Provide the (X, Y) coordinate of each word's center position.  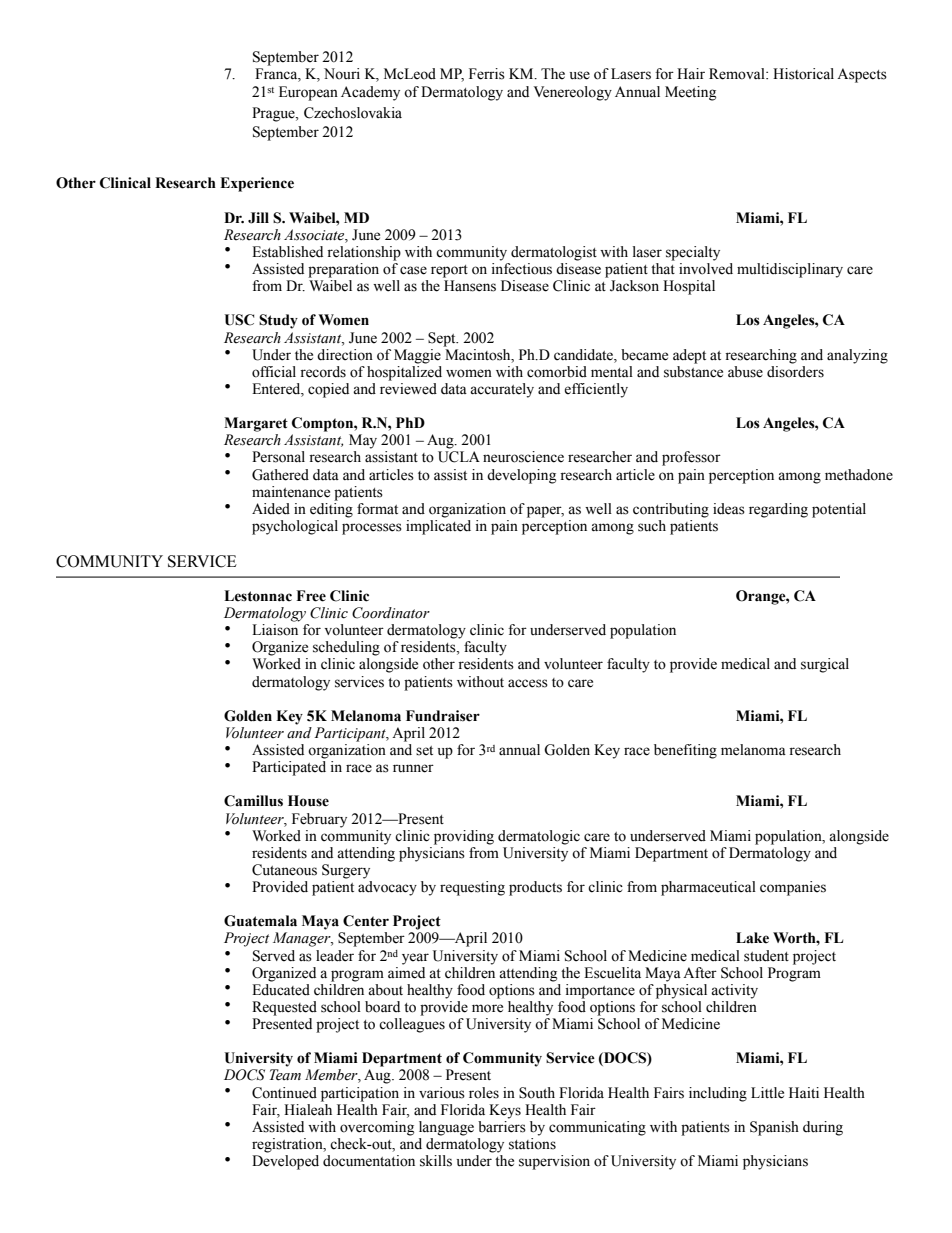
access (528, 683)
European (308, 93)
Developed (285, 1162)
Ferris (487, 74)
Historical (803, 74)
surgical (825, 665)
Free (311, 596)
